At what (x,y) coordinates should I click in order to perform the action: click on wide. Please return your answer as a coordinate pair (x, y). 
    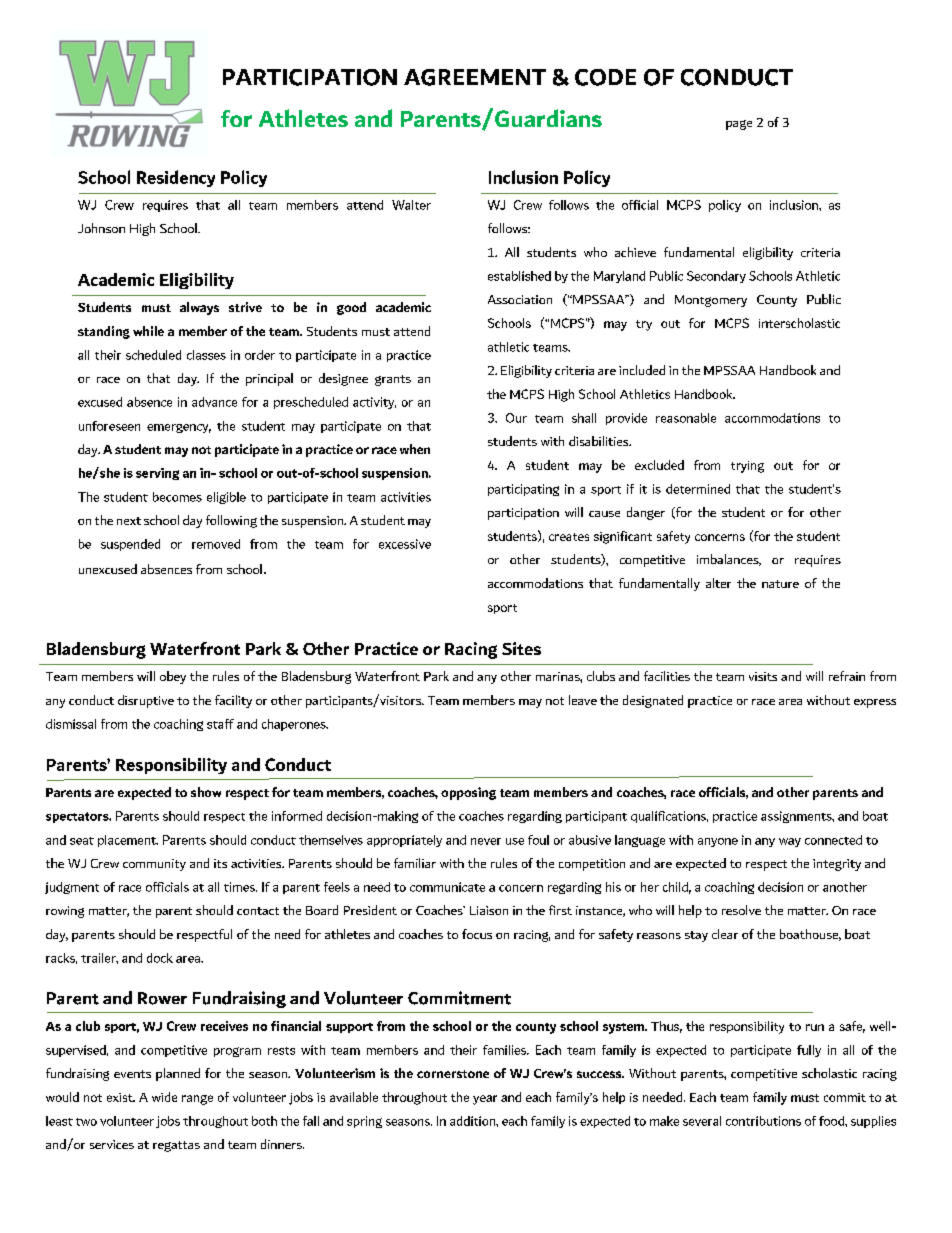
    Looking at the image, I should click on (164, 1097).
